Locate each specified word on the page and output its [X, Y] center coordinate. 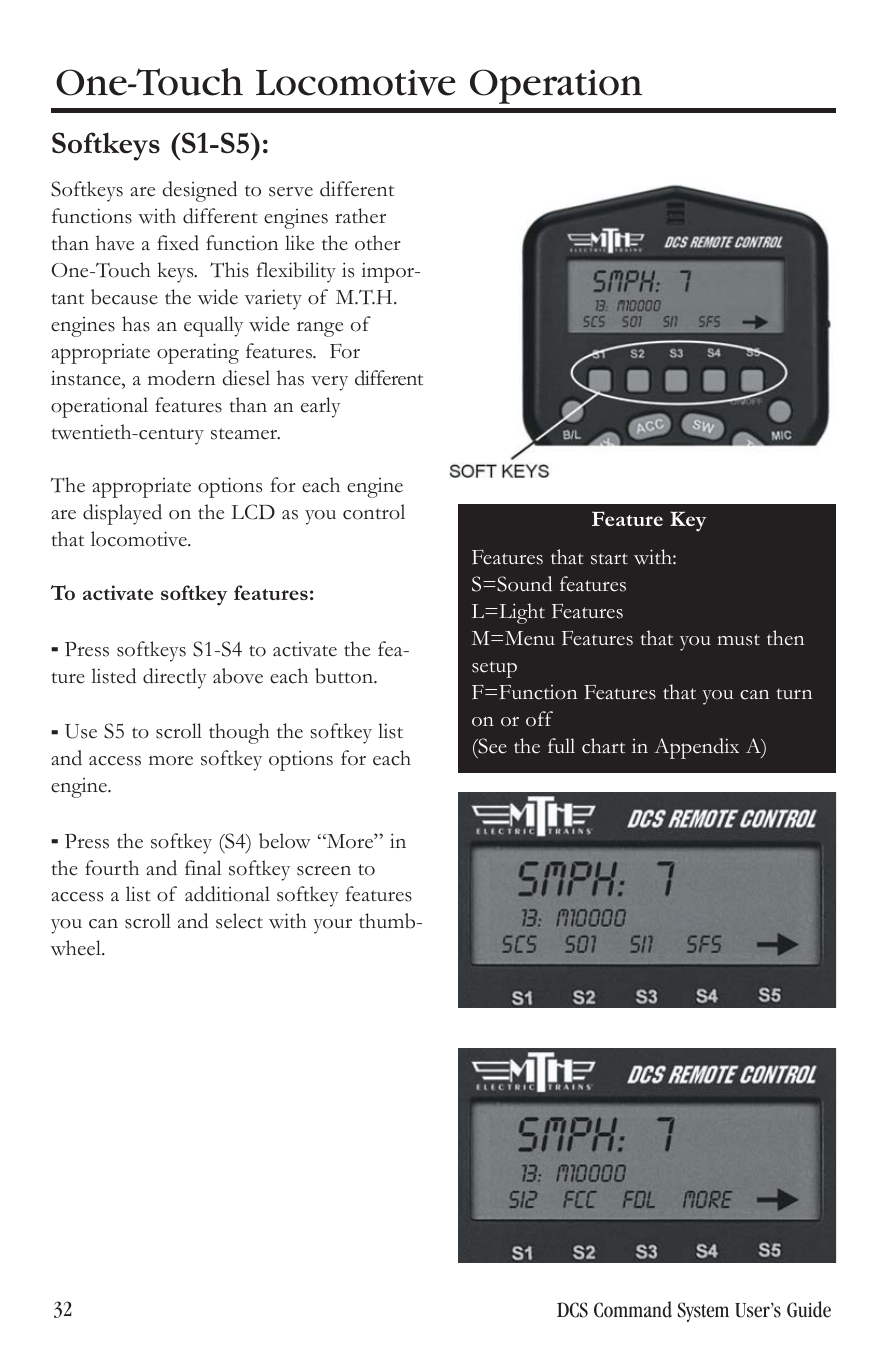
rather [360, 216]
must [738, 640]
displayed [122, 514]
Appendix [696, 748]
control [374, 512]
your [332, 926]
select [239, 921]
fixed [178, 243]
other [378, 243]
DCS [572, 1310]
